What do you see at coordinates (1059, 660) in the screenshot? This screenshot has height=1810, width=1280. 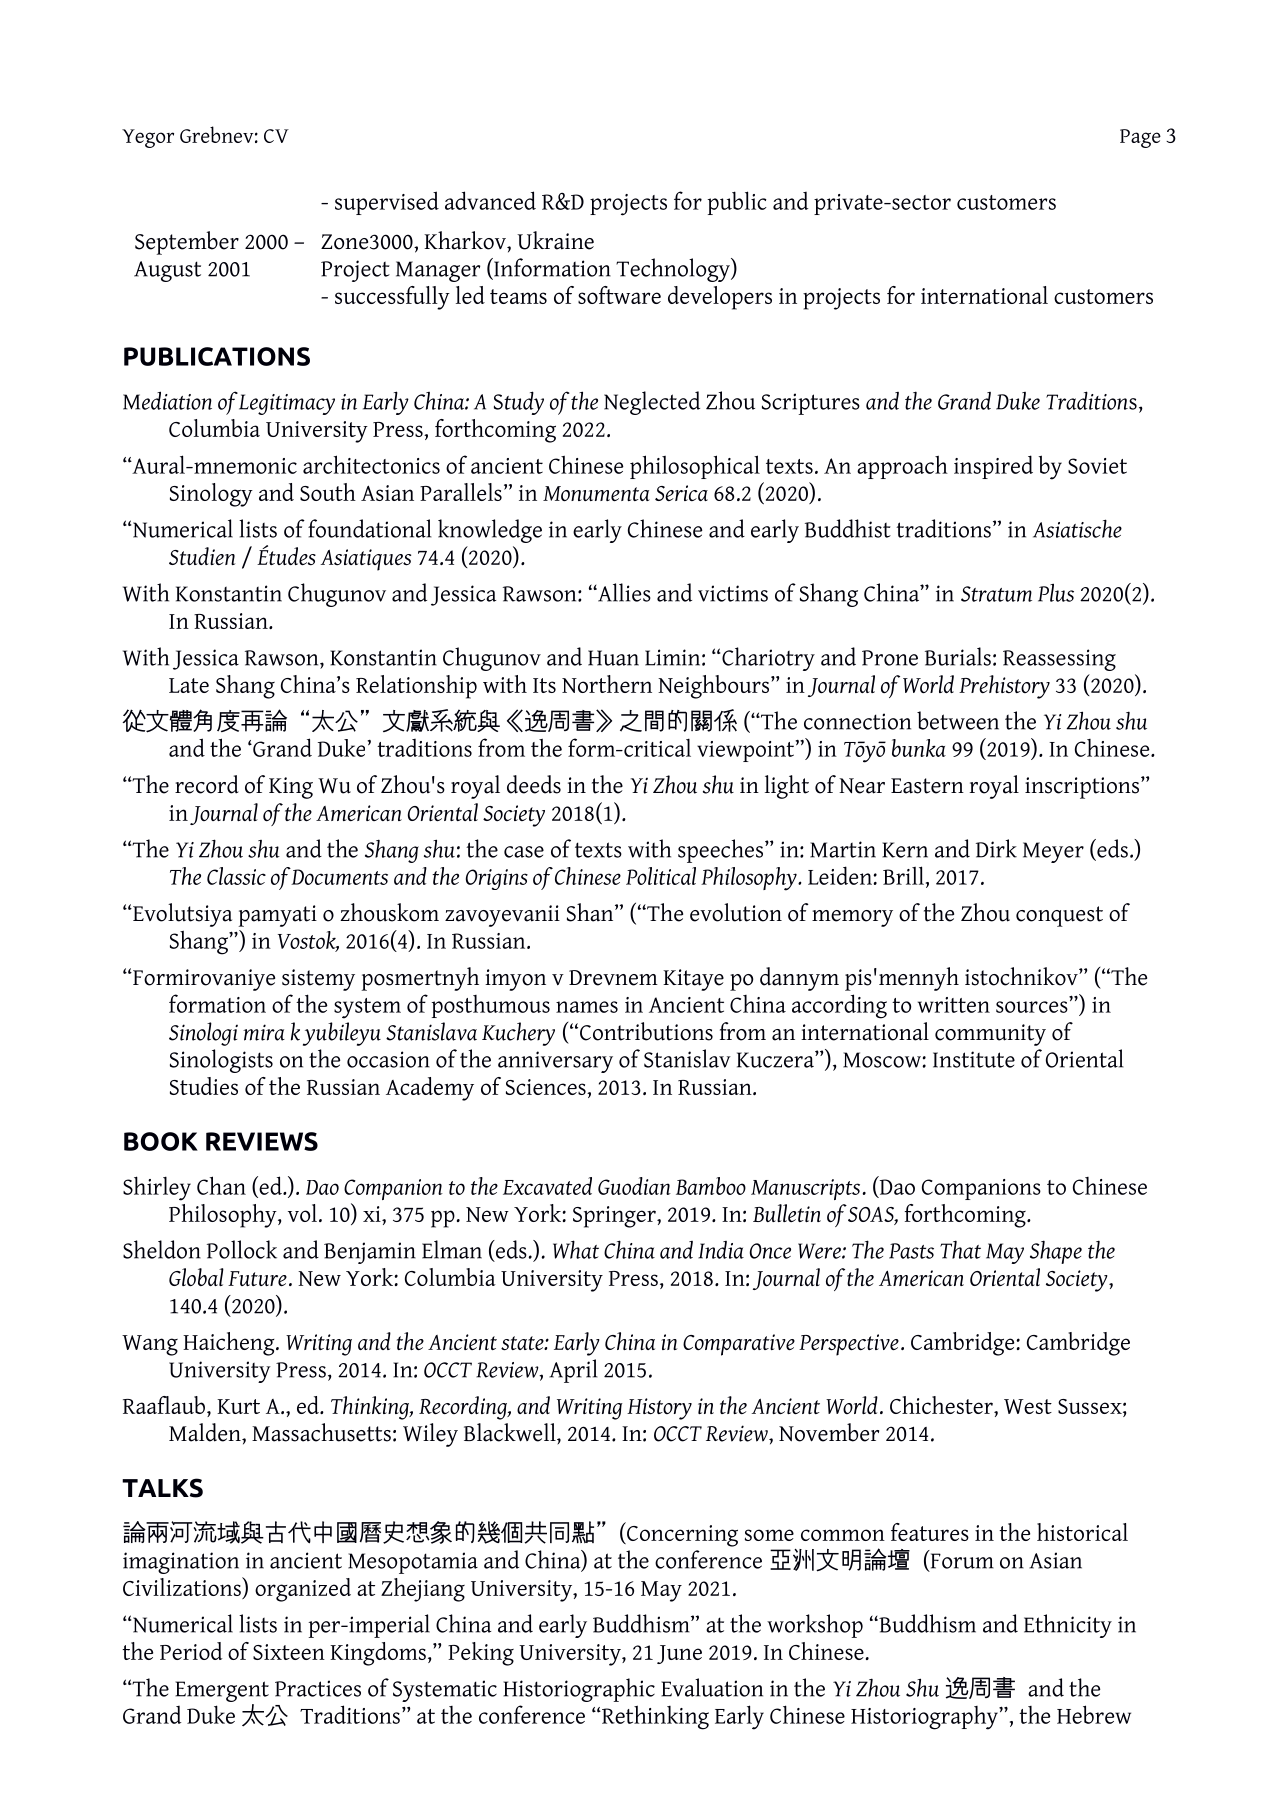 I see `Reassessing` at bounding box center [1059, 660].
